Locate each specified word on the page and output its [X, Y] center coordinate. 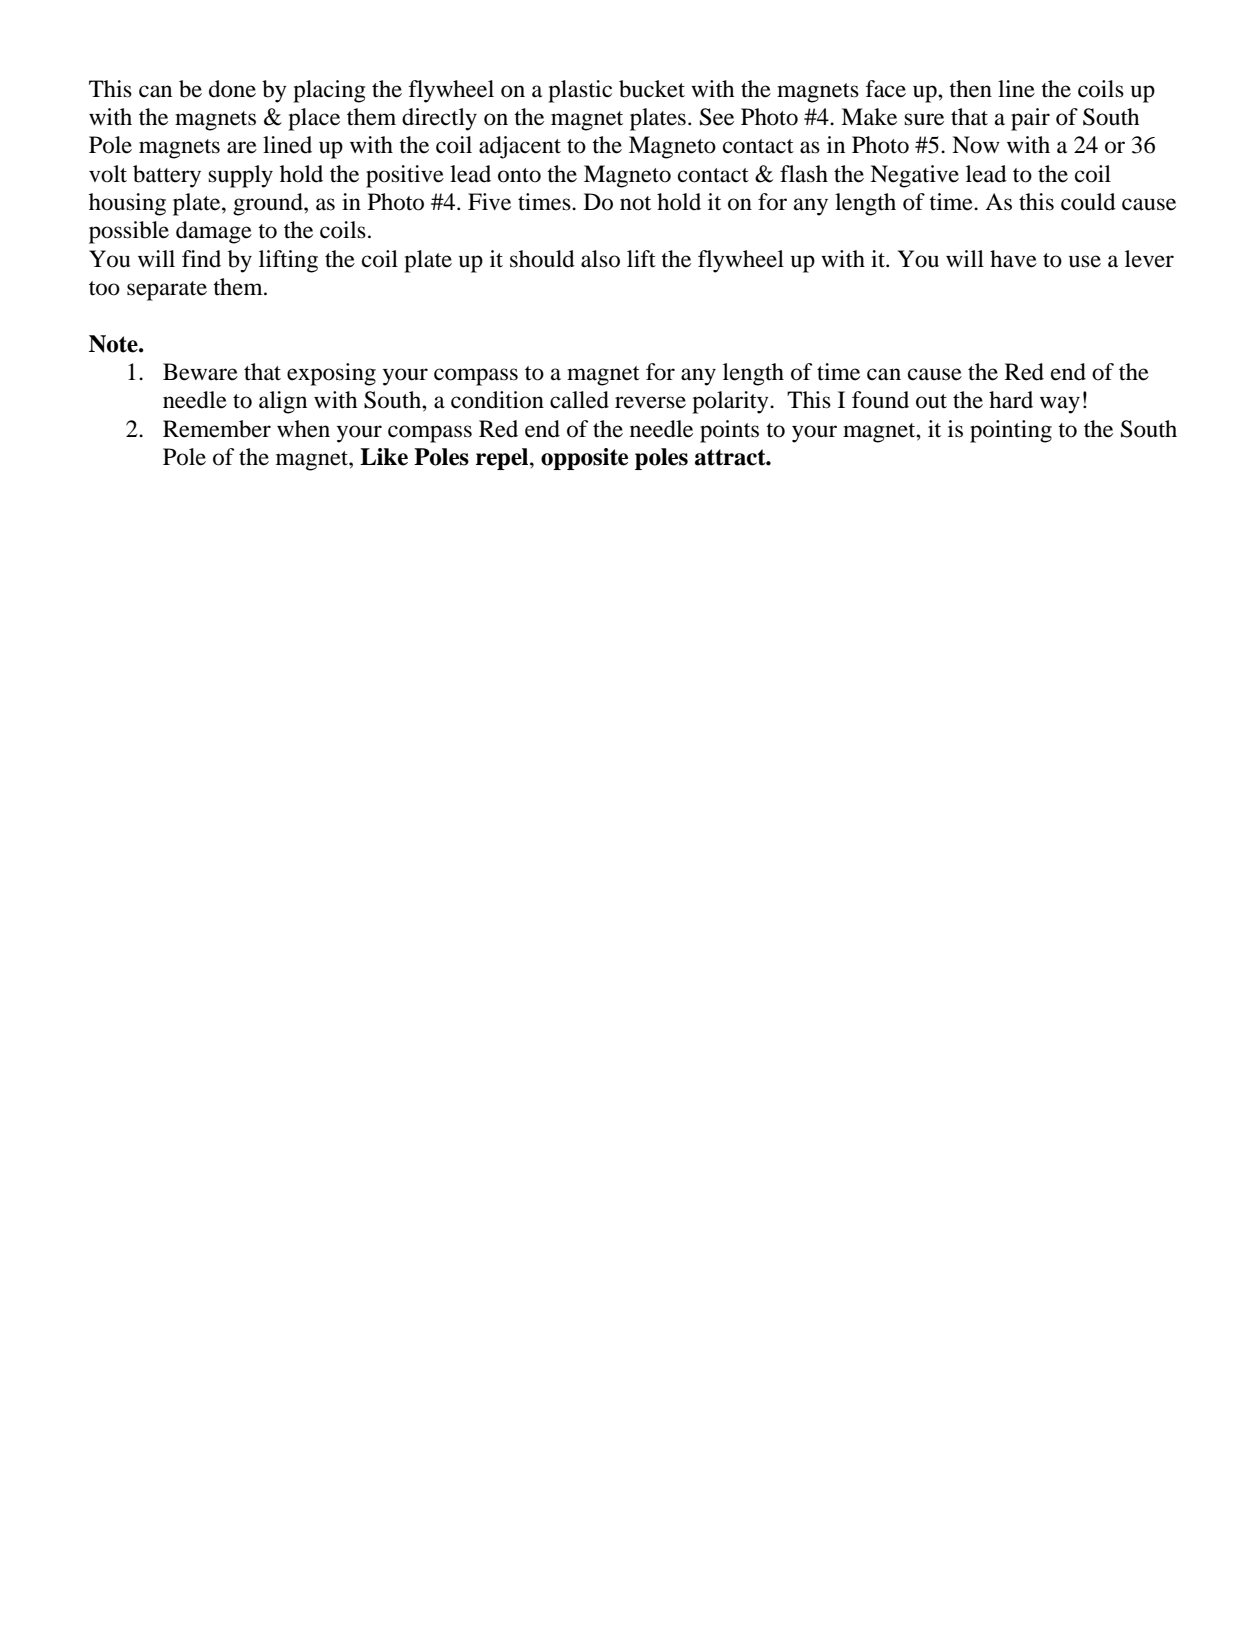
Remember [217, 429]
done [232, 89]
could [1088, 202]
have [1013, 259]
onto [519, 175]
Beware [200, 372]
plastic [580, 91]
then [970, 89]
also [600, 259]
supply [240, 176]
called [579, 400]
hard [1011, 400]
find [201, 259]
